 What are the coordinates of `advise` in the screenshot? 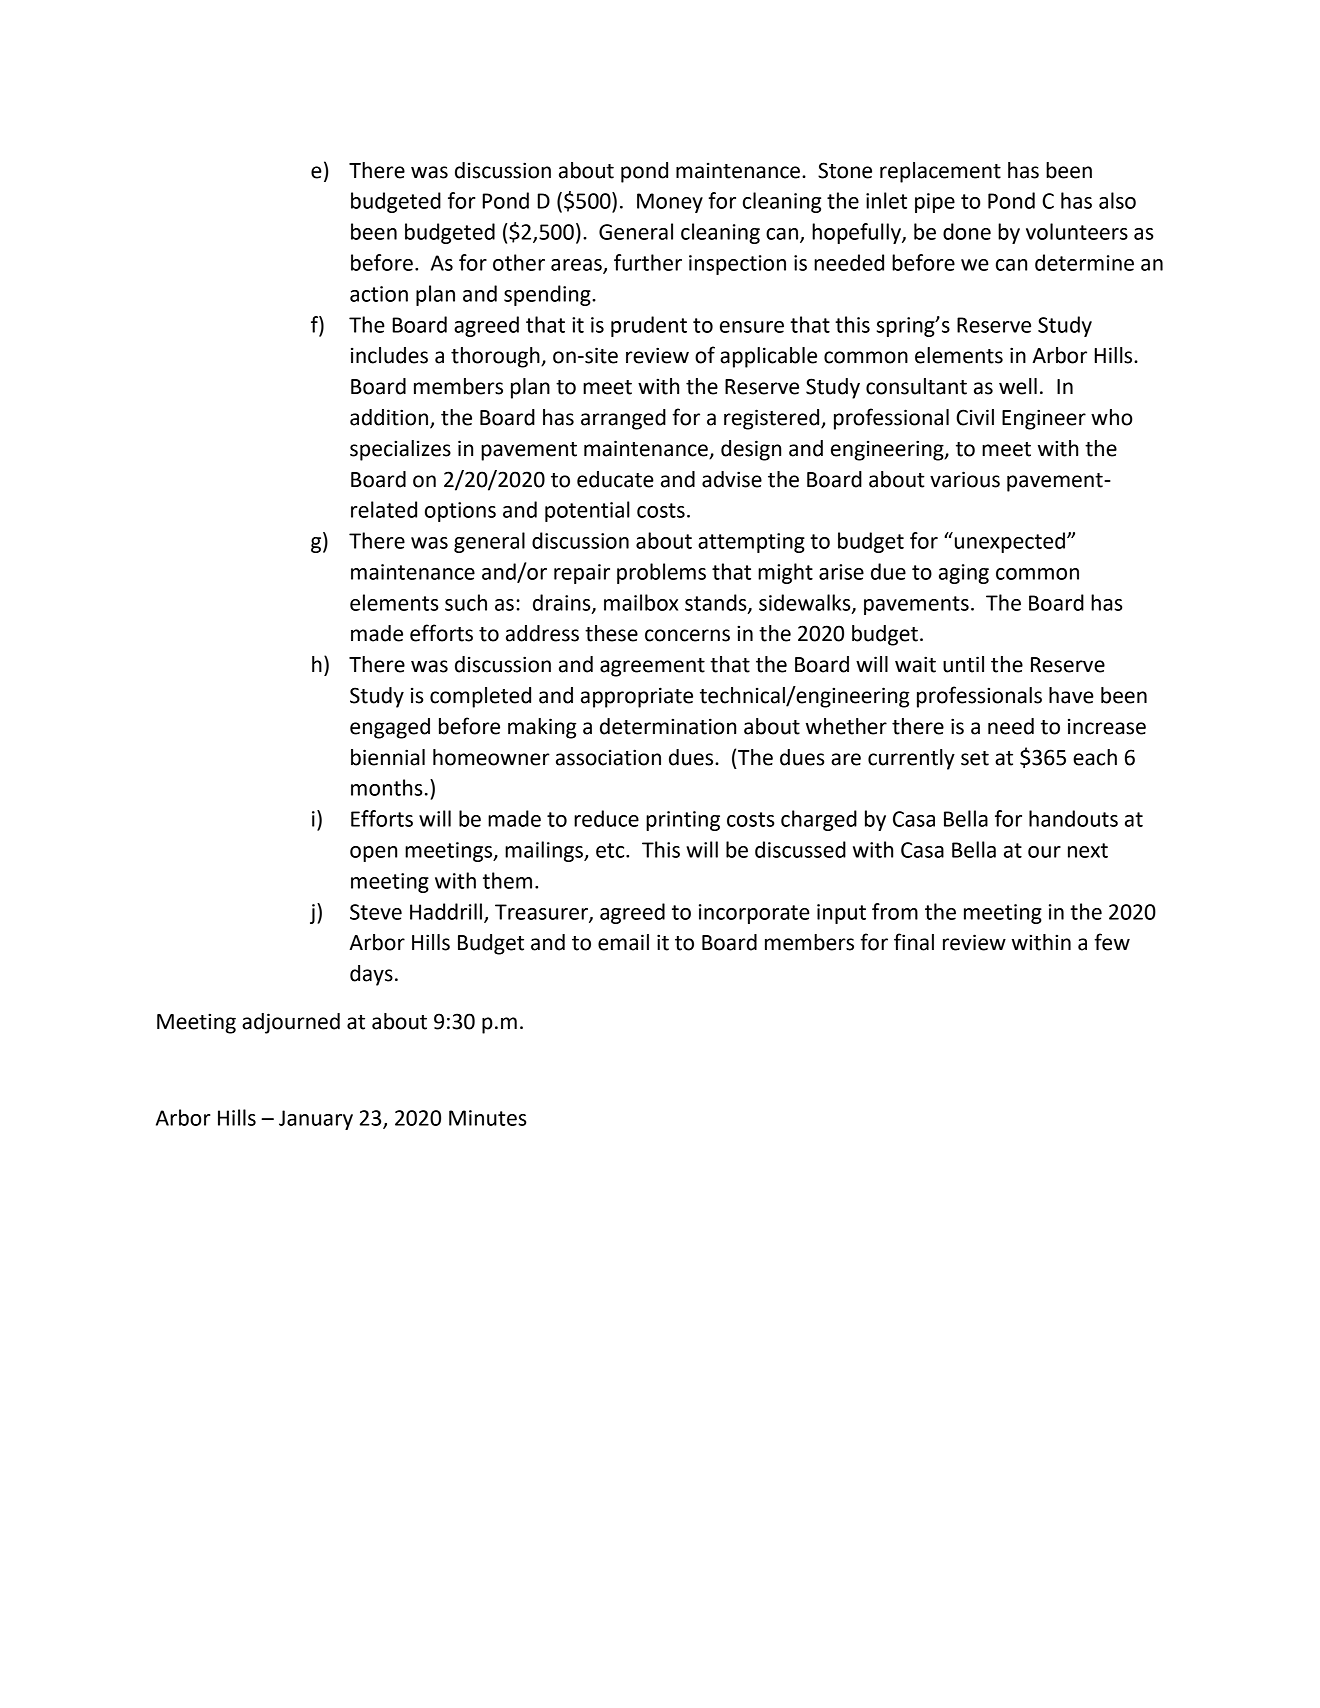 It's located at (732, 479).
